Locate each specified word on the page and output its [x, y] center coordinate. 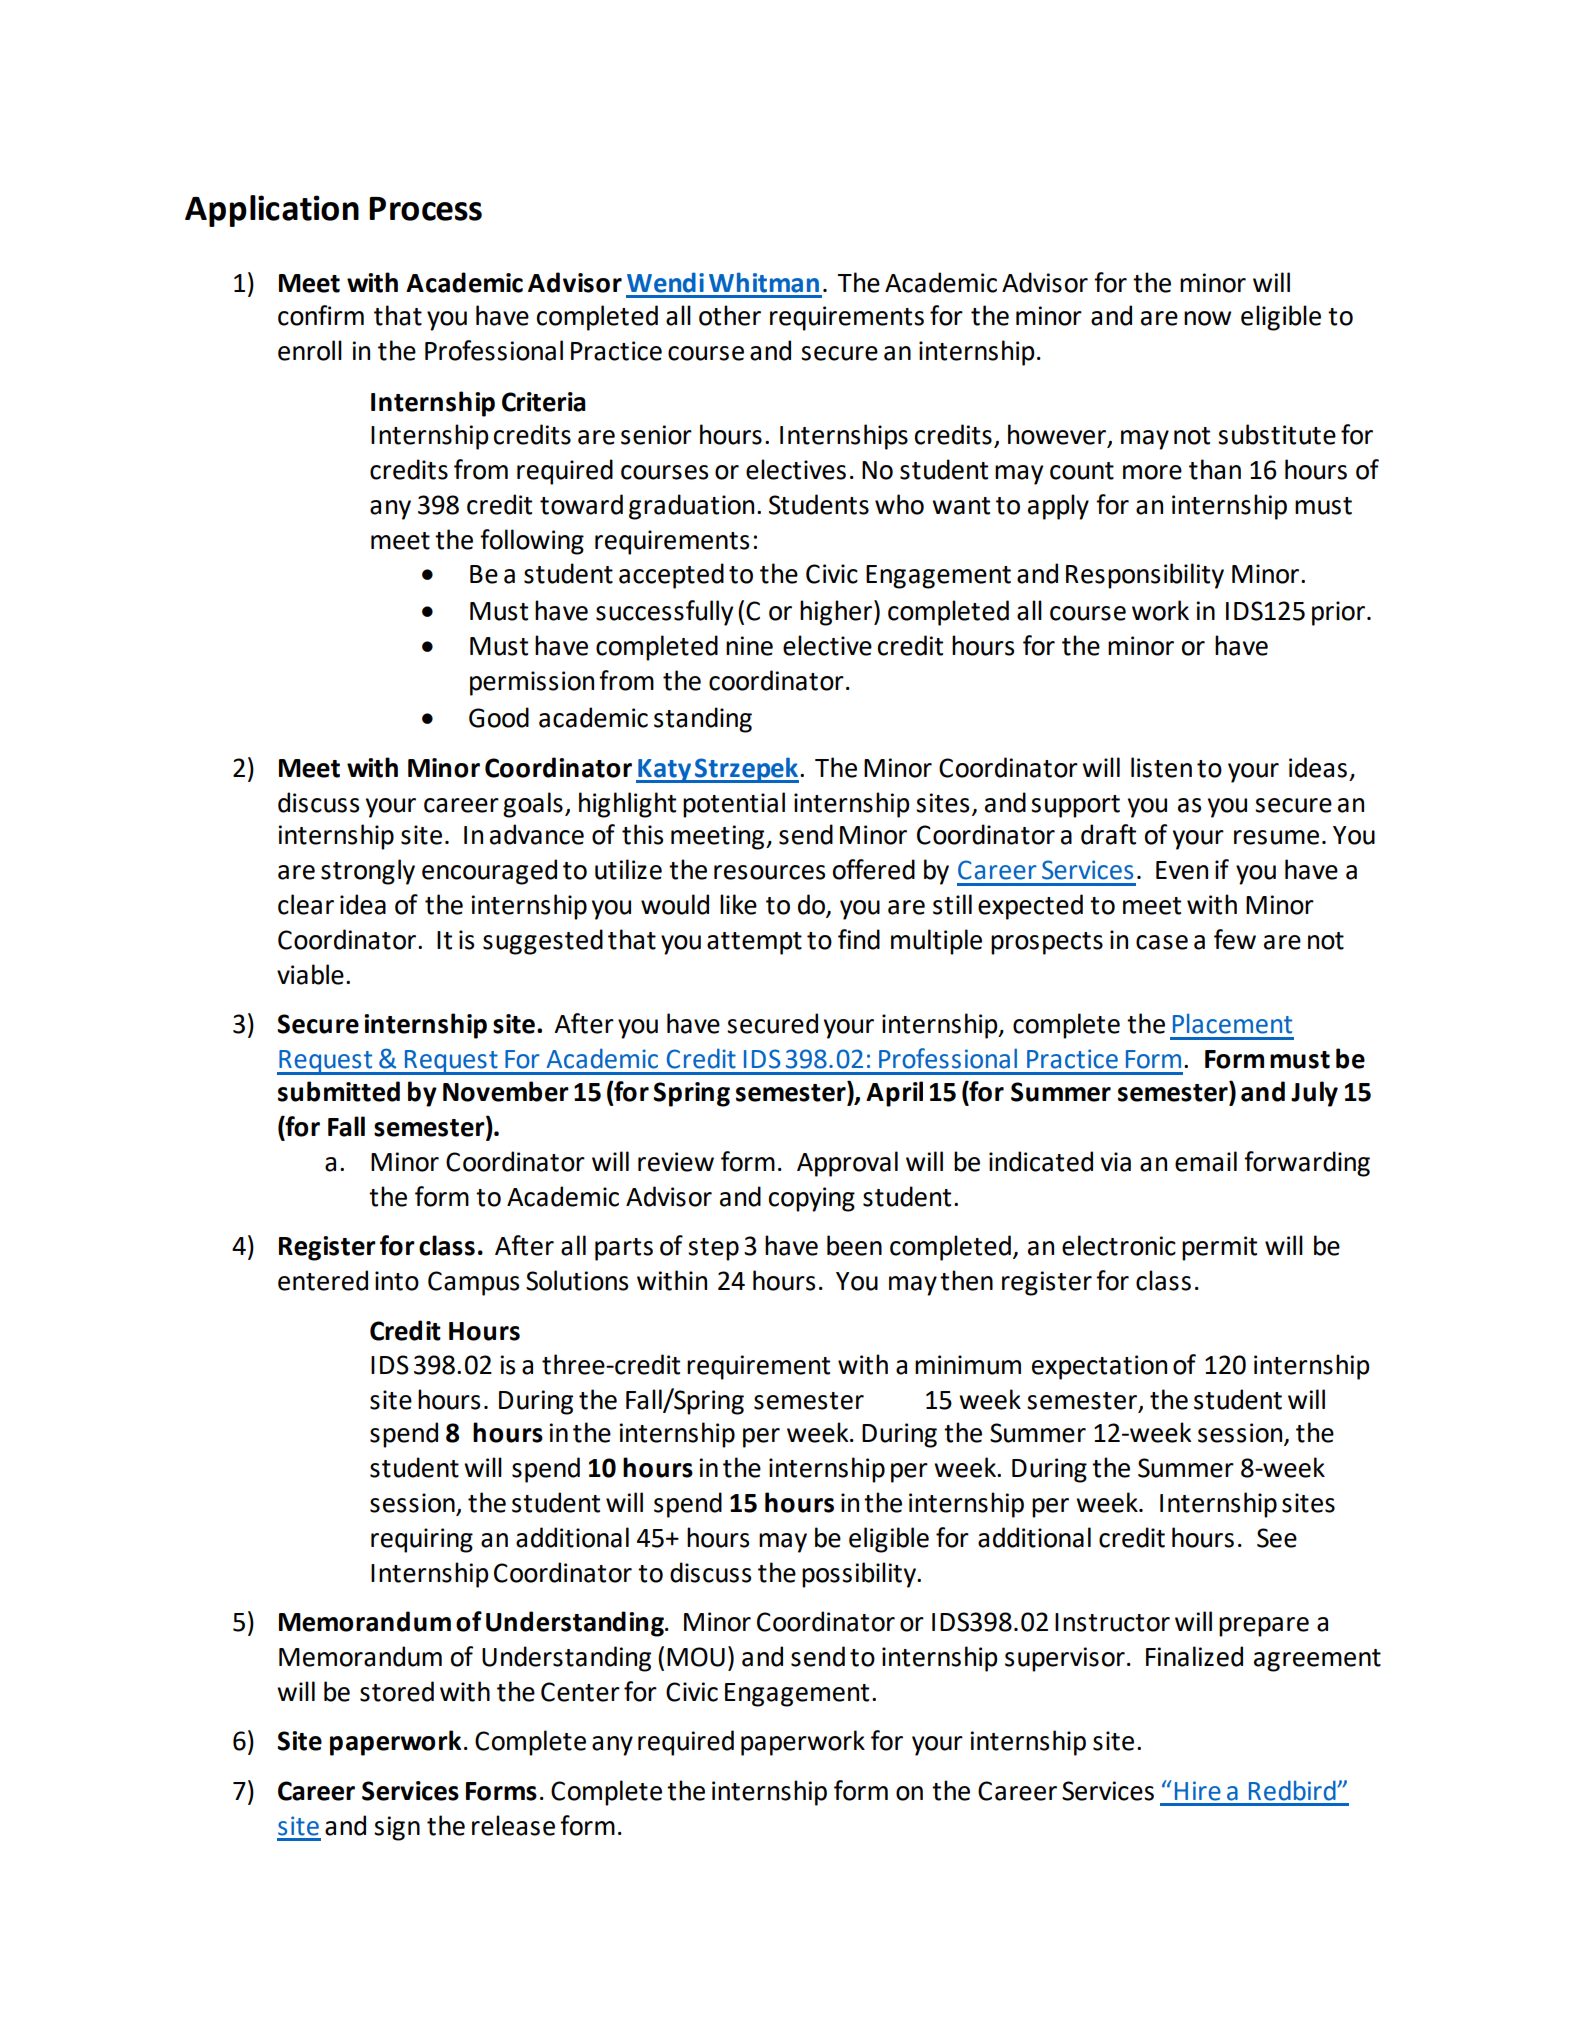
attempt [754, 943]
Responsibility [1145, 576]
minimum [968, 1365]
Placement [1232, 1023]
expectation [1099, 1367]
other [730, 315]
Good [499, 717]
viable [310, 974]
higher [836, 613]
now [1207, 318]
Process [425, 209]
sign [397, 1828]
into [397, 1281]
